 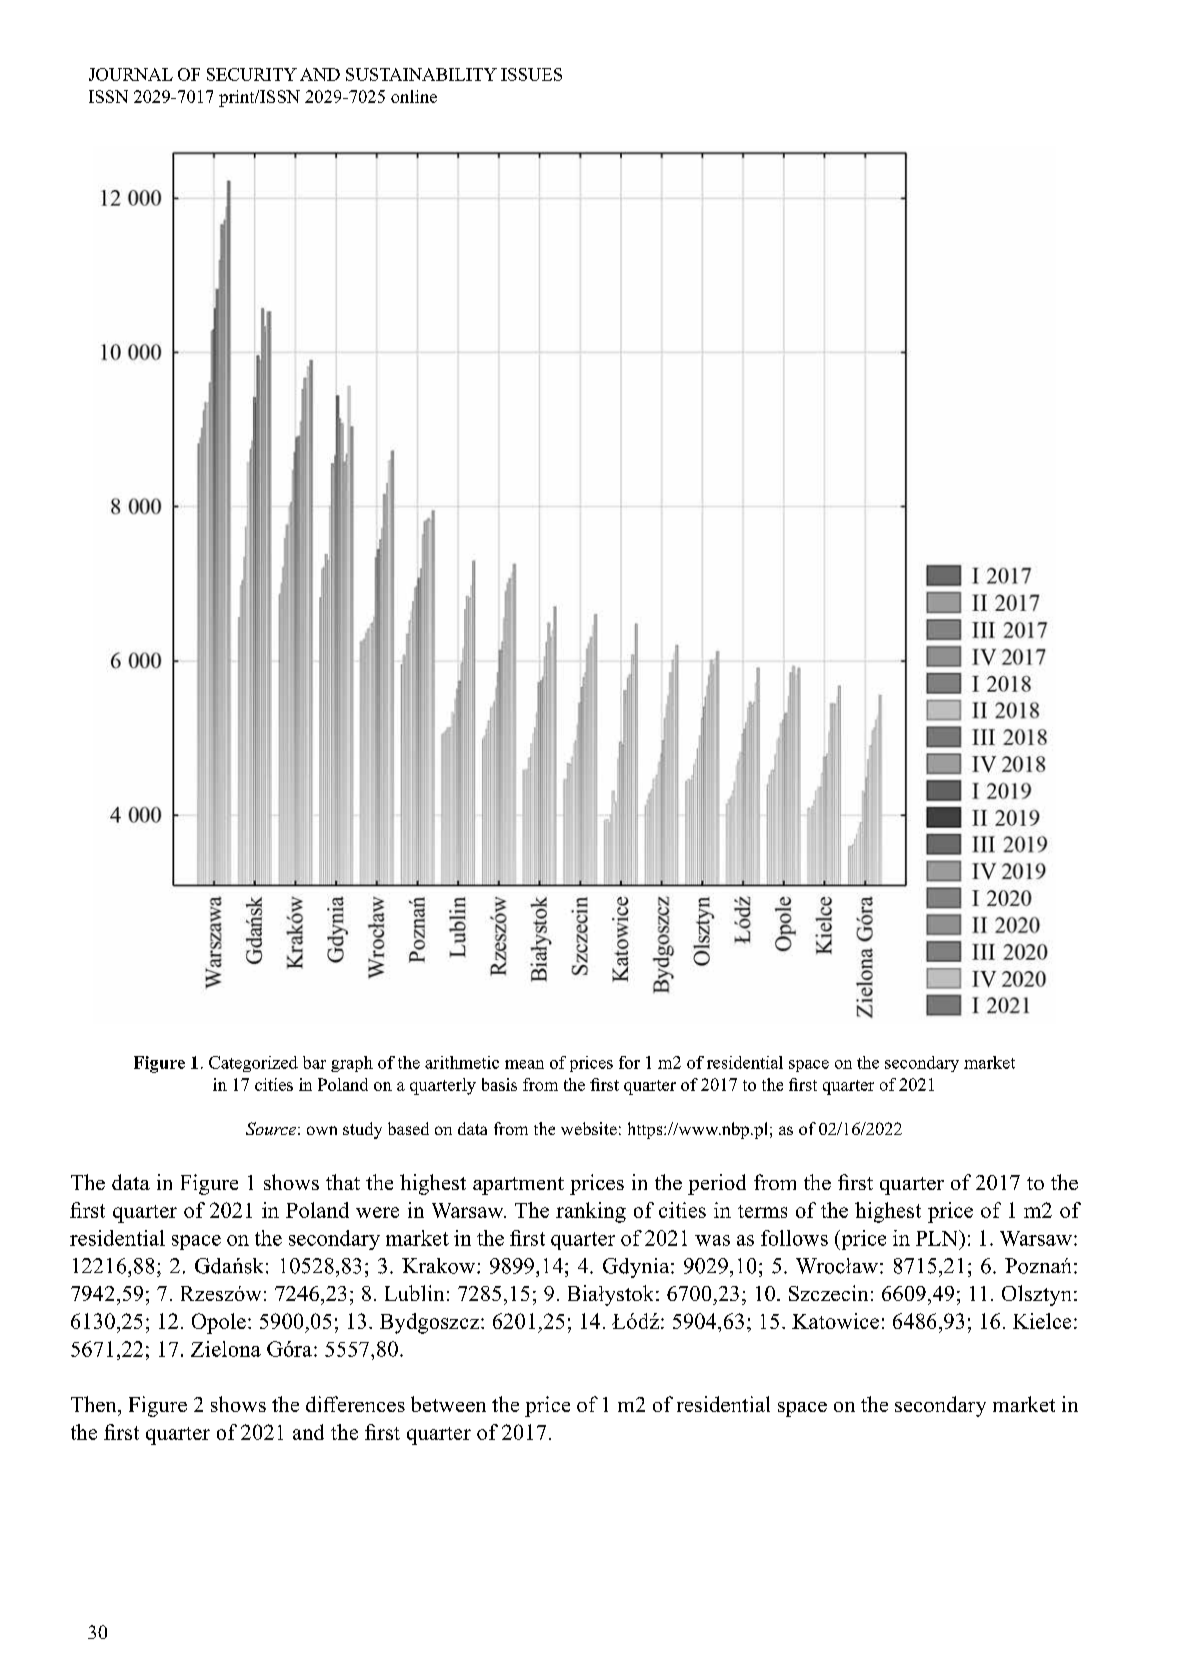 What do you see at coordinates (253, 1064) in the screenshot?
I see `Categorized` at bounding box center [253, 1064].
